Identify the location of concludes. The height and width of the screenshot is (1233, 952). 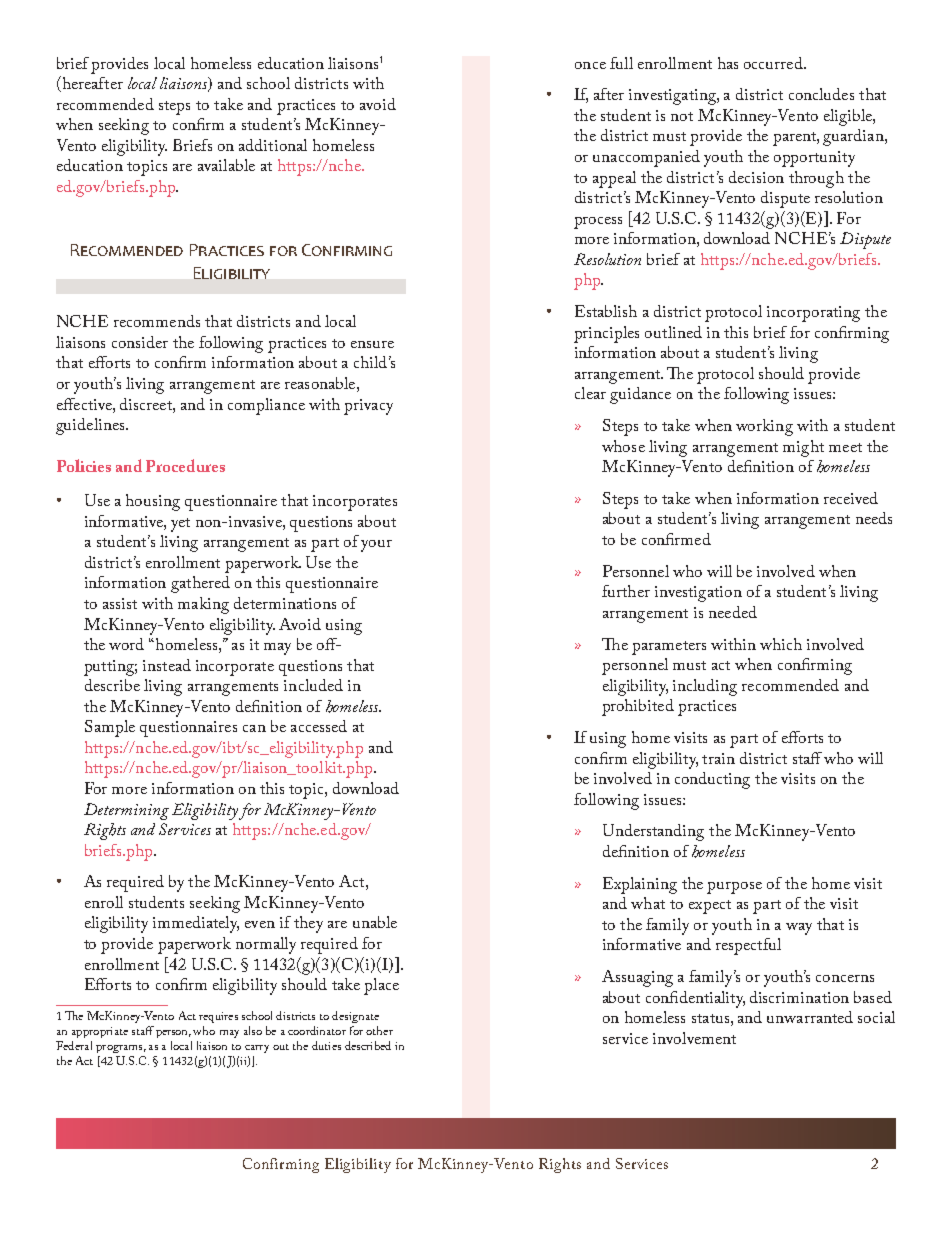
(821, 94).
